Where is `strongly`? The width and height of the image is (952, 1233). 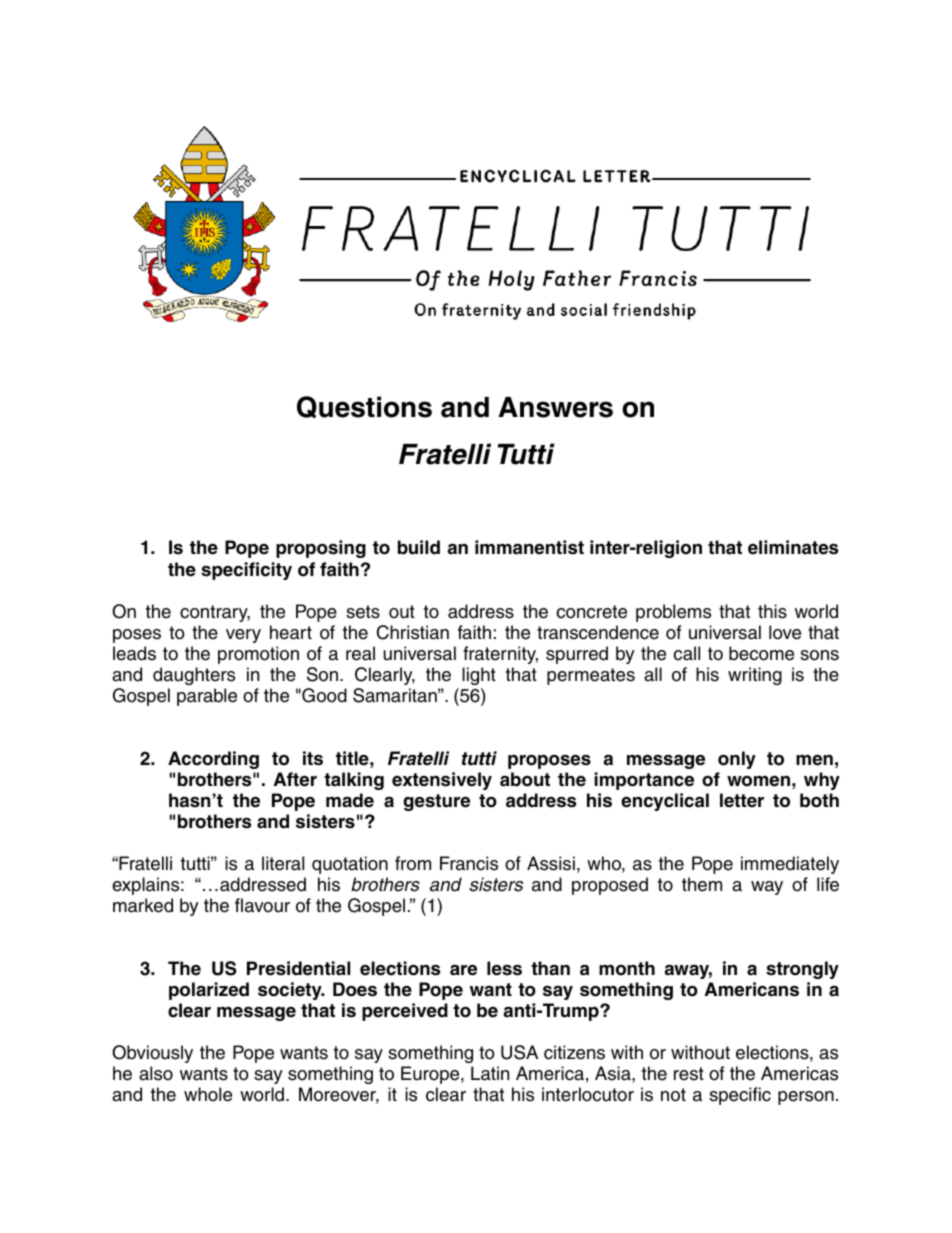 strongly is located at coordinates (802, 970).
